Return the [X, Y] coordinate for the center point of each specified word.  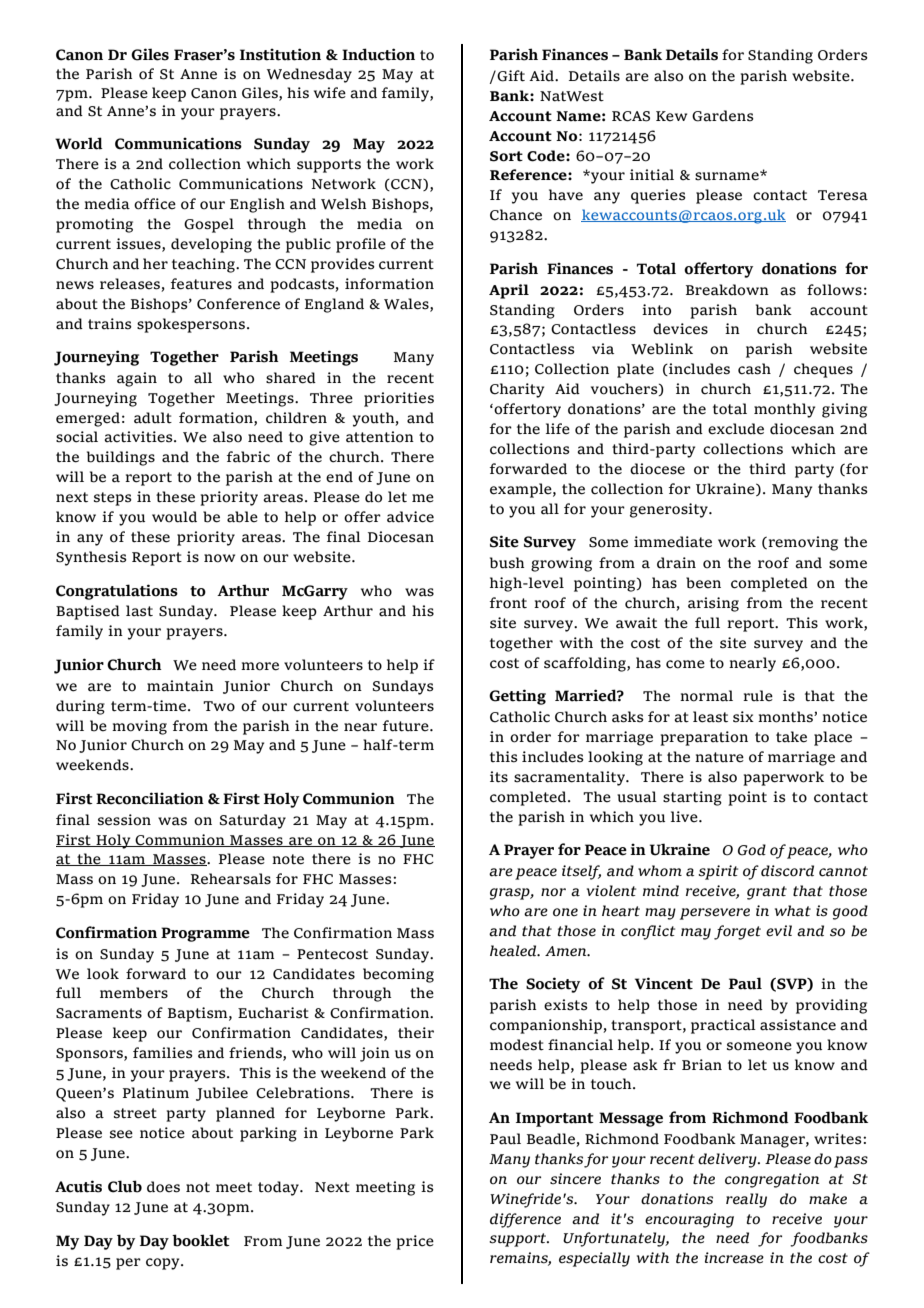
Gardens [723, 116]
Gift [510, 76]
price [415, 1242]
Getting [517, 697]
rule [758, 696]
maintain [180, 686]
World [79, 143]
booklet [201, 1240]
